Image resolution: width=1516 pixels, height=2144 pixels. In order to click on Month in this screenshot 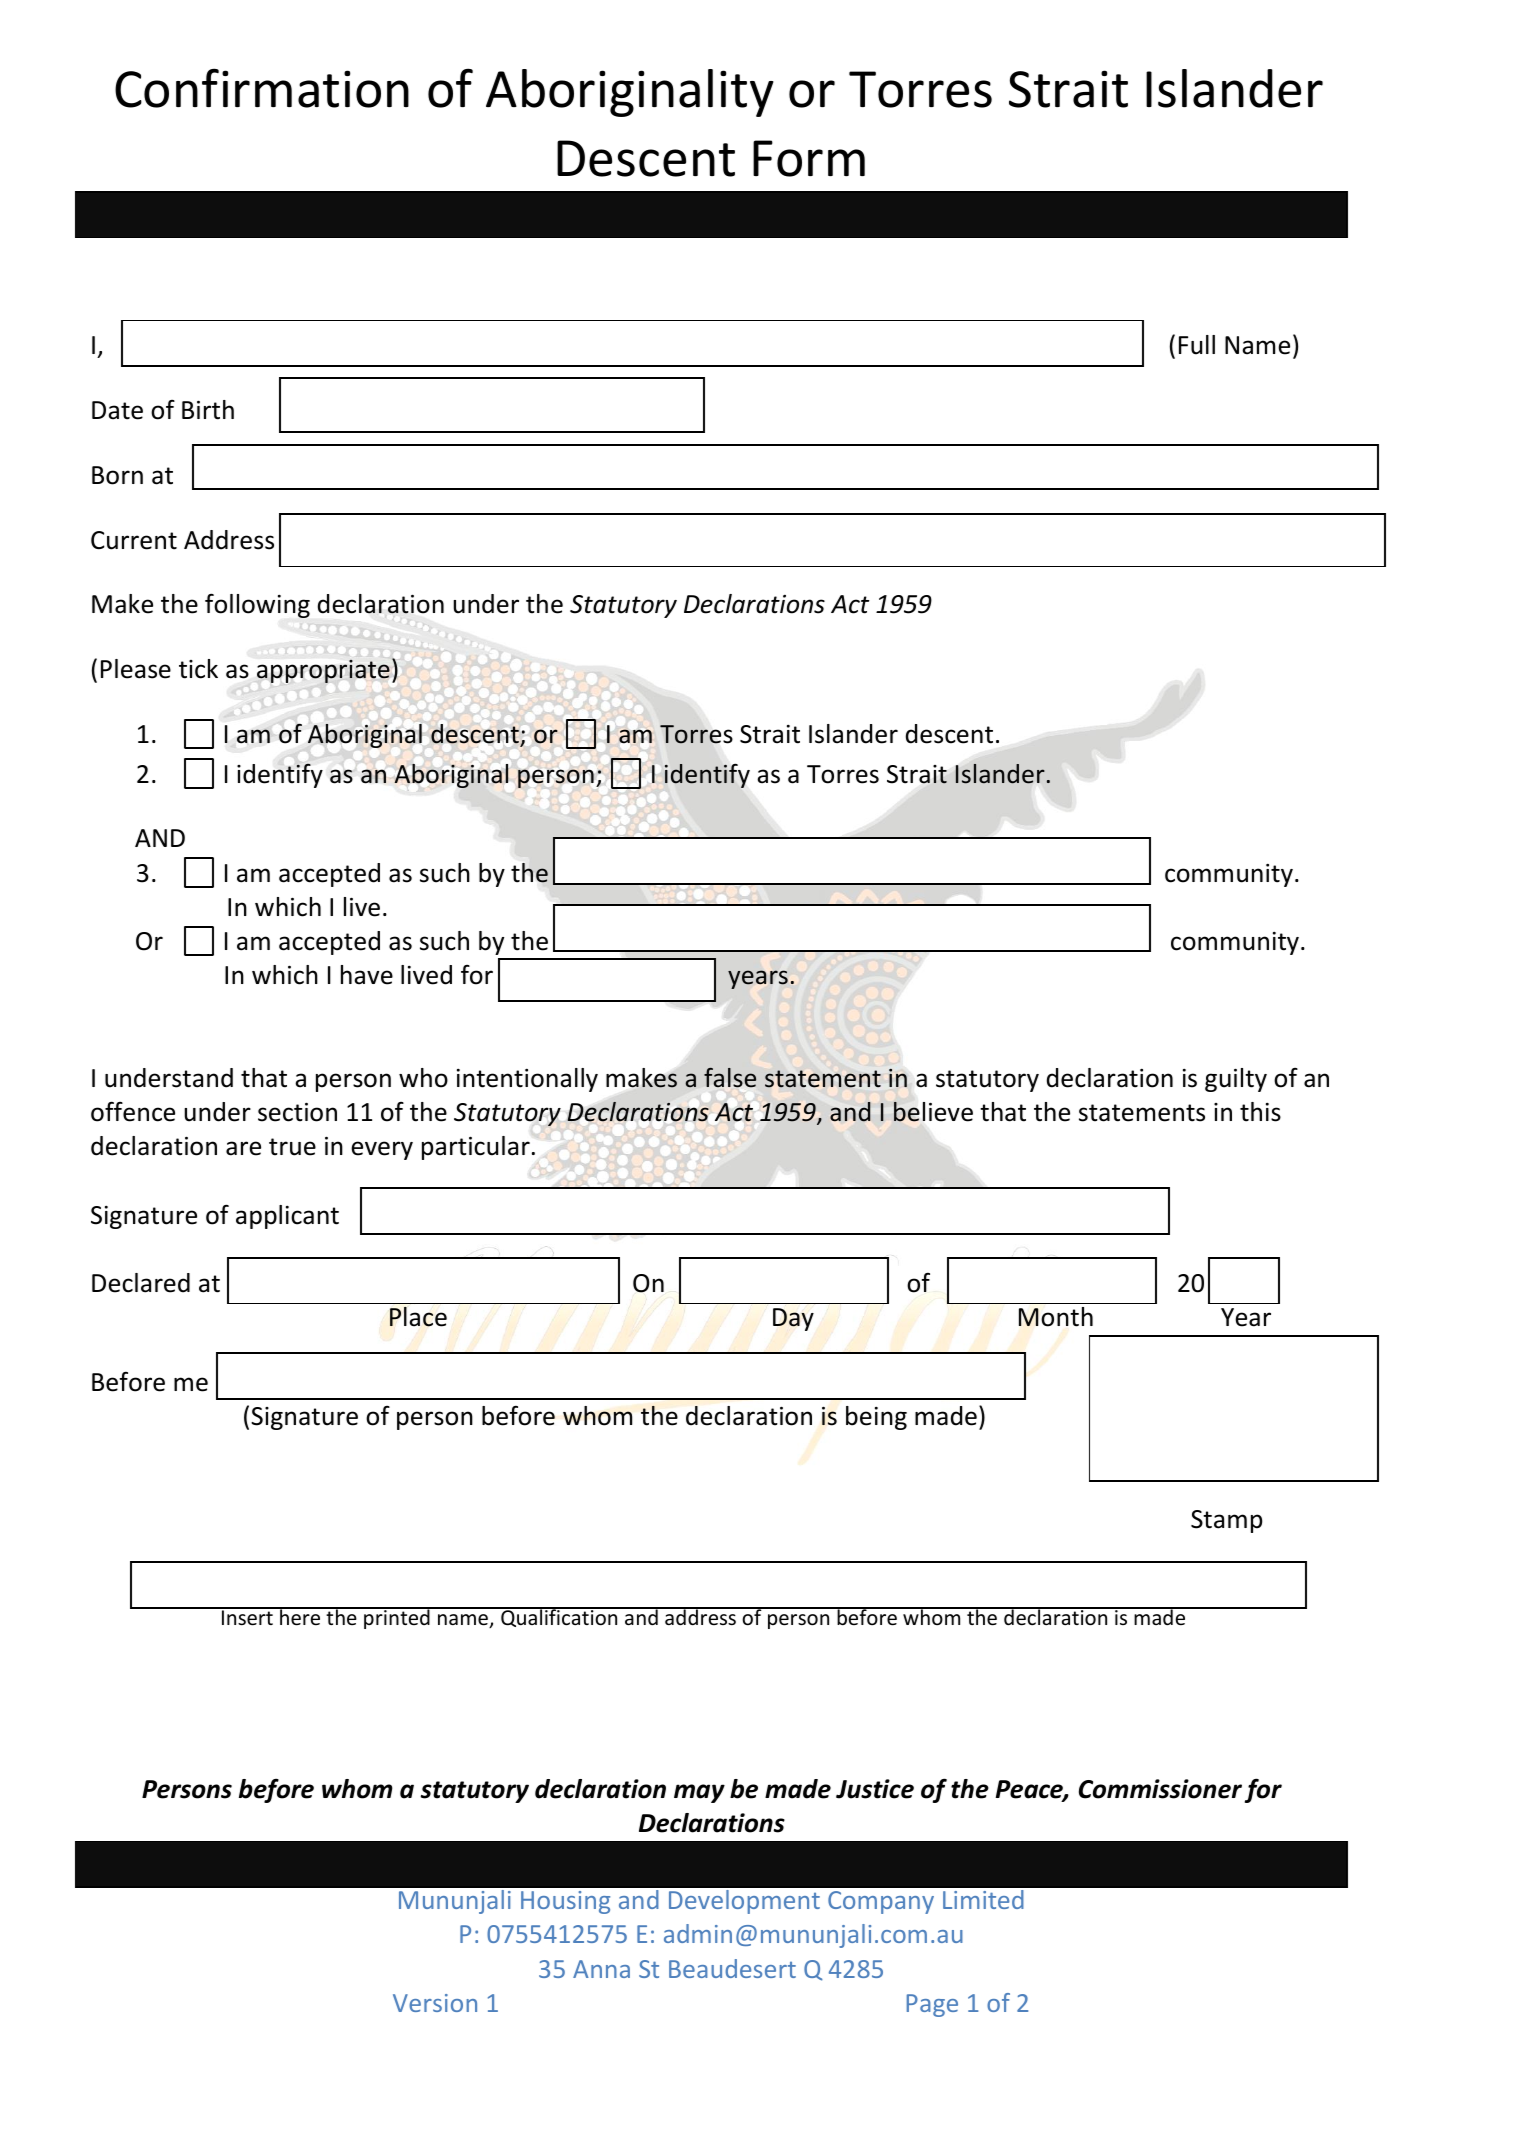, I will do `click(1056, 1317)`.
